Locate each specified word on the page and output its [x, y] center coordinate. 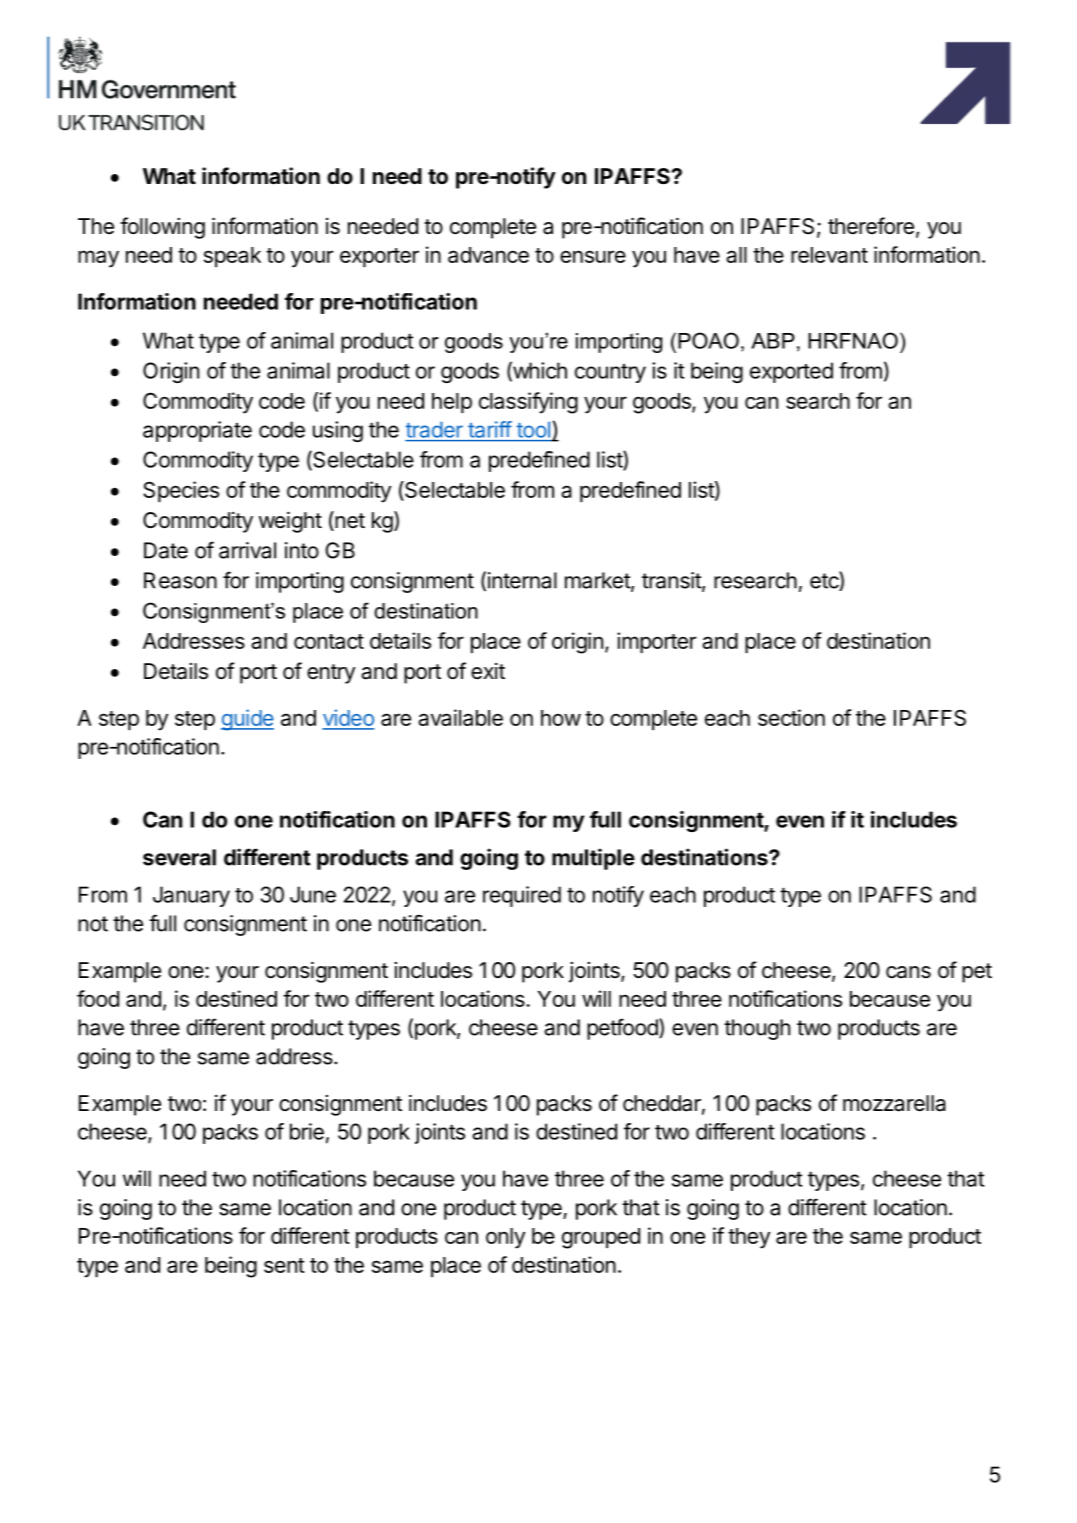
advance [488, 255]
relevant [829, 255]
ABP [773, 341]
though [757, 1029]
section [791, 717]
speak [232, 257]
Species [181, 491]
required [522, 896]
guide [247, 720]
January [191, 896]
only [505, 1238]
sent [284, 1265]
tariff [490, 429]
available [460, 717]
